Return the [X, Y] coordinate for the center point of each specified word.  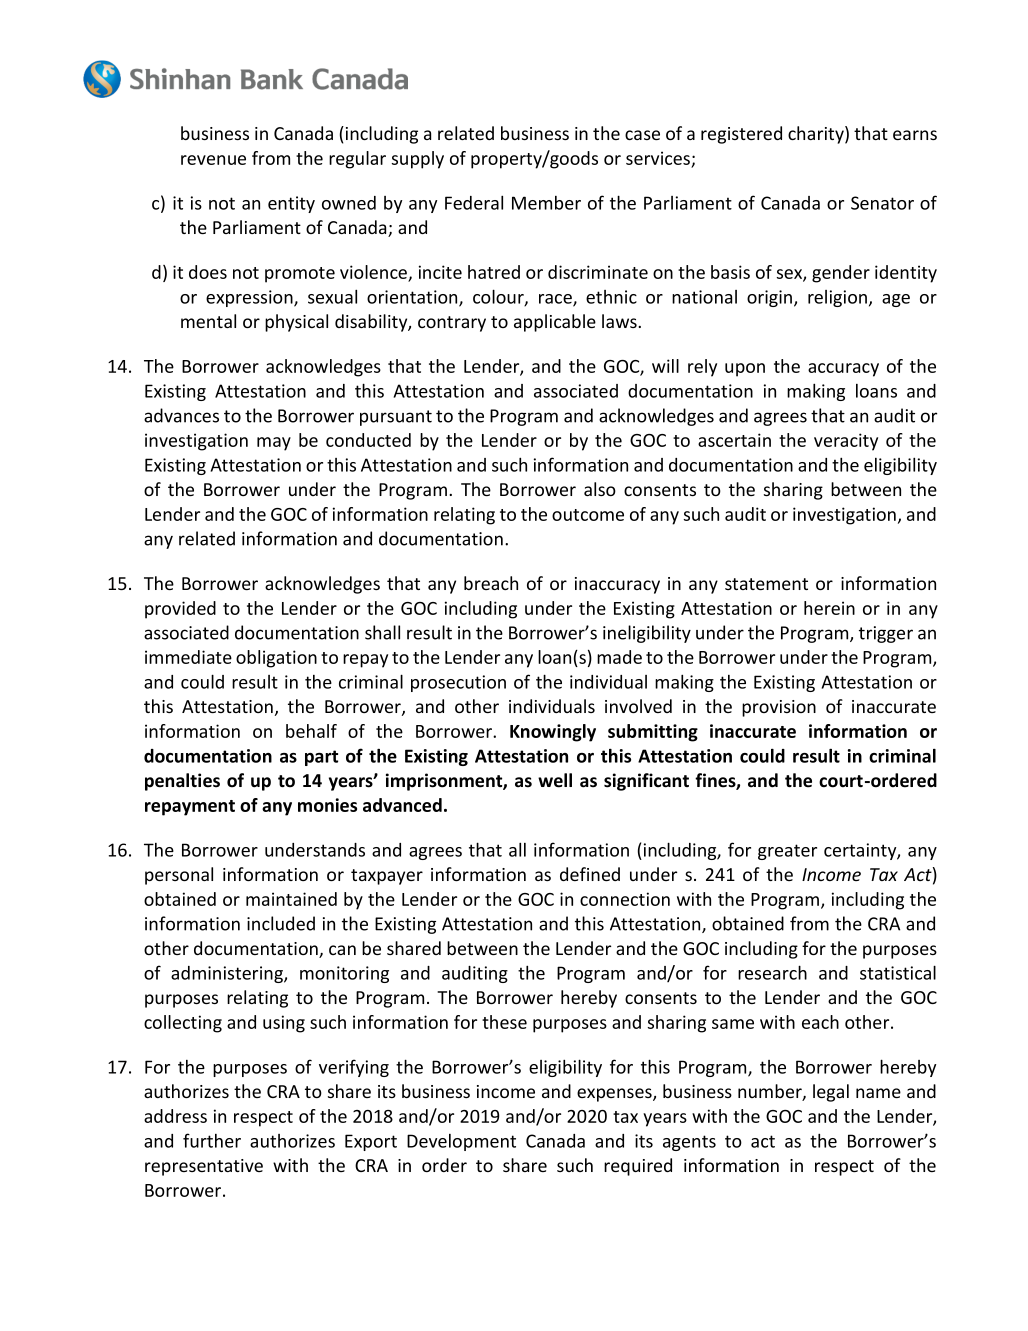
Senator [882, 203]
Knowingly [553, 733]
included [281, 923]
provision [779, 708]
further [212, 1140]
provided [180, 610]
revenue [213, 160]
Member [546, 203]
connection [625, 899]
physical [296, 323]
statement [766, 584]
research [772, 972]
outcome [588, 515]
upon [745, 370]
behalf [311, 731]
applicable [555, 323]
